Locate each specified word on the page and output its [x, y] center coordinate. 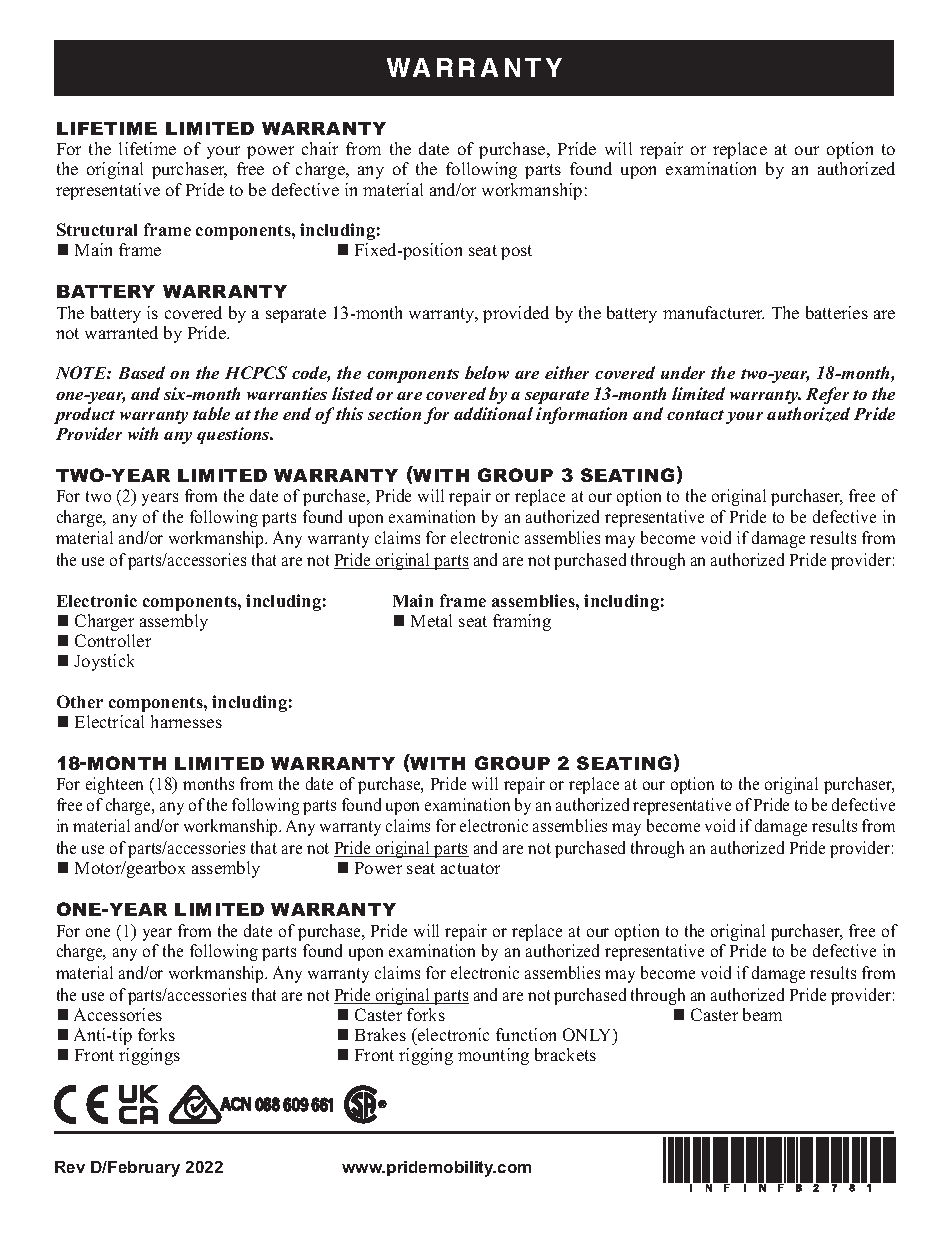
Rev [70, 1167]
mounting [493, 1056]
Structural [97, 229]
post [516, 252]
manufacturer [713, 312]
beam [762, 1014]
